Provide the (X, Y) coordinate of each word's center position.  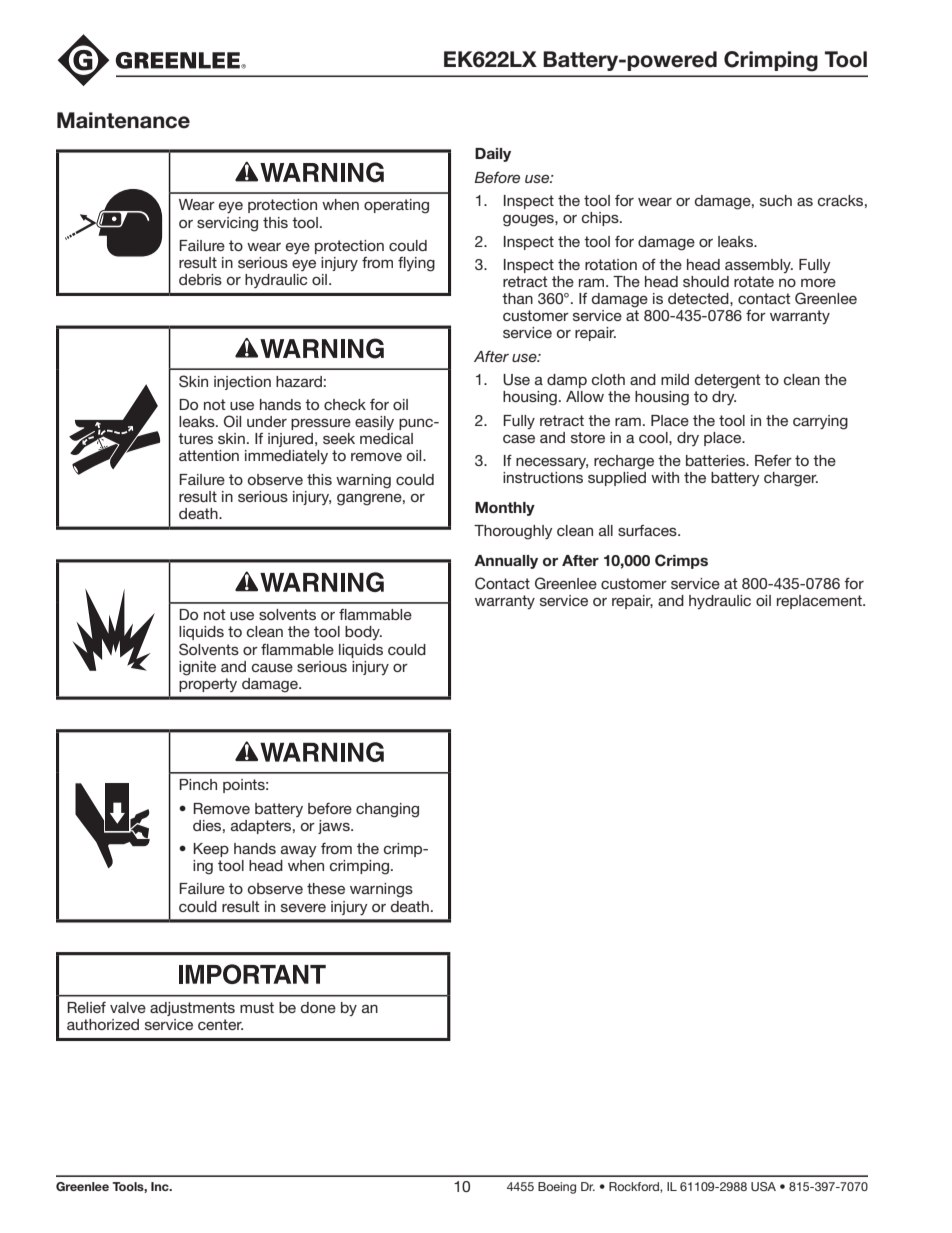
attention (209, 455)
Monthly (505, 509)
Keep (211, 850)
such (776, 200)
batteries (717, 460)
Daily (493, 155)
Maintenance (123, 120)
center (220, 1024)
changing (387, 810)
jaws (335, 827)
